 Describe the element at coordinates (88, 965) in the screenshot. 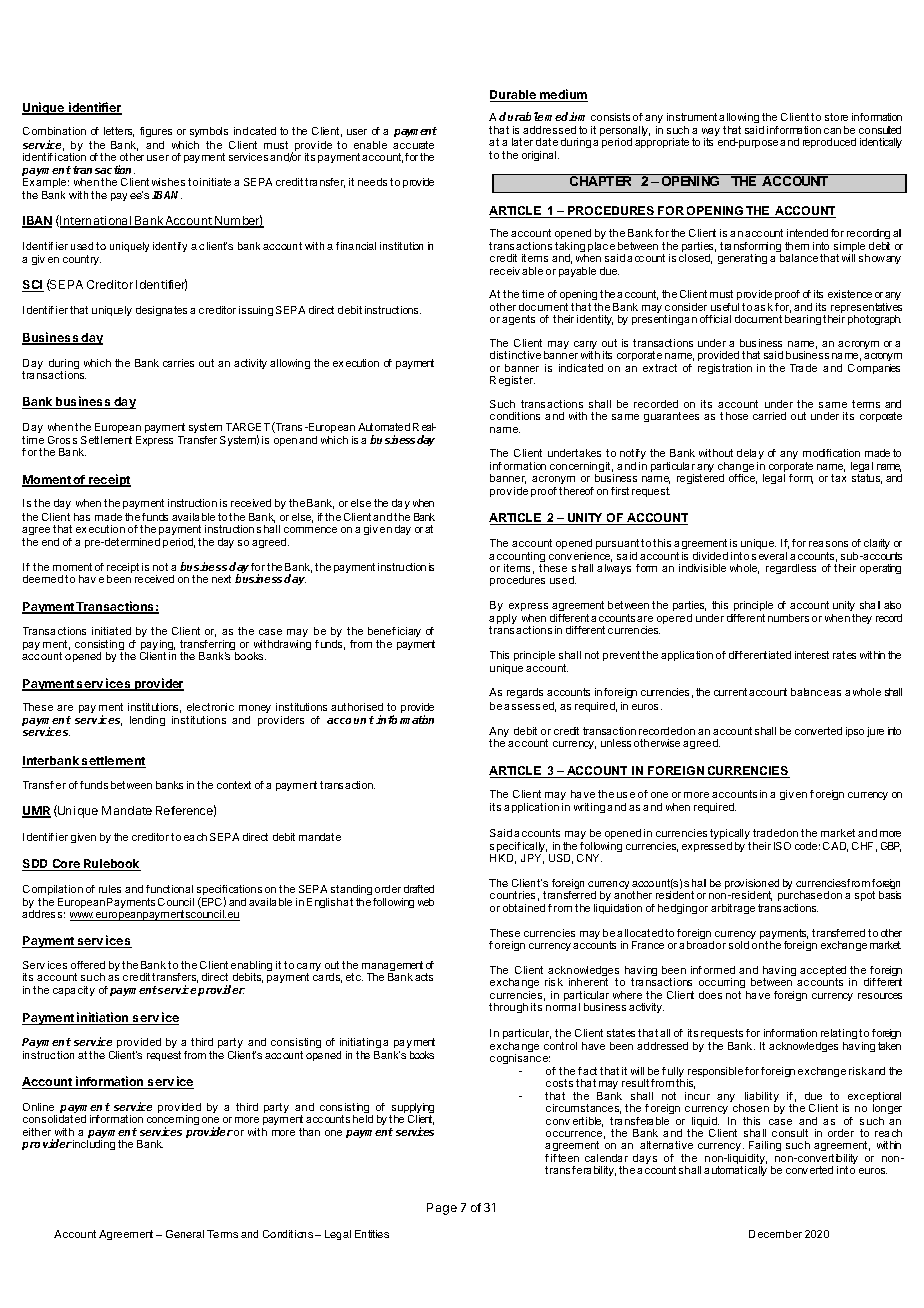

I see `offered` at that location.
